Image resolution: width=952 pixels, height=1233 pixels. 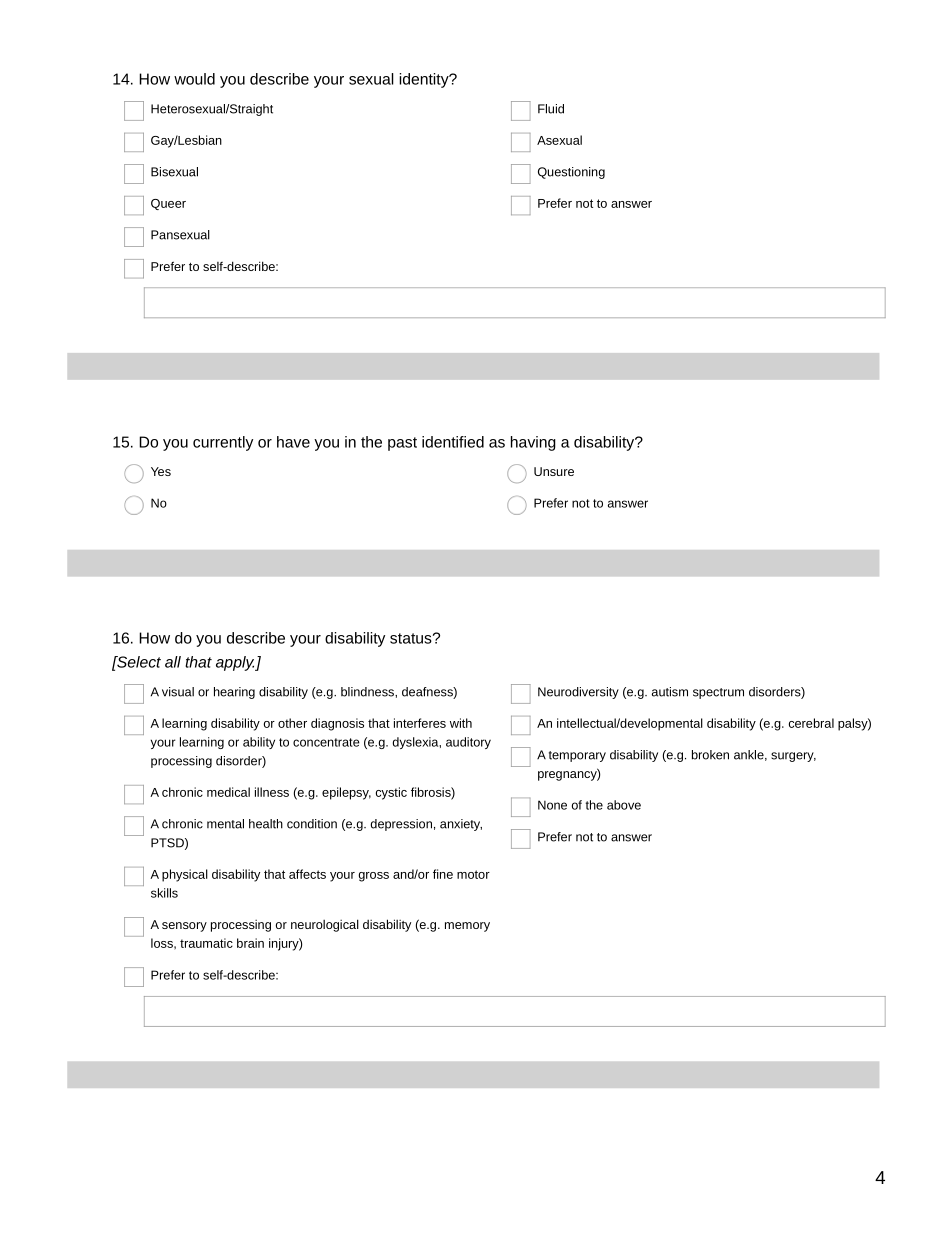 What do you see at coordinates (533, 443) in the screenshot?
I see `having` at bounding box center [533, 443].
